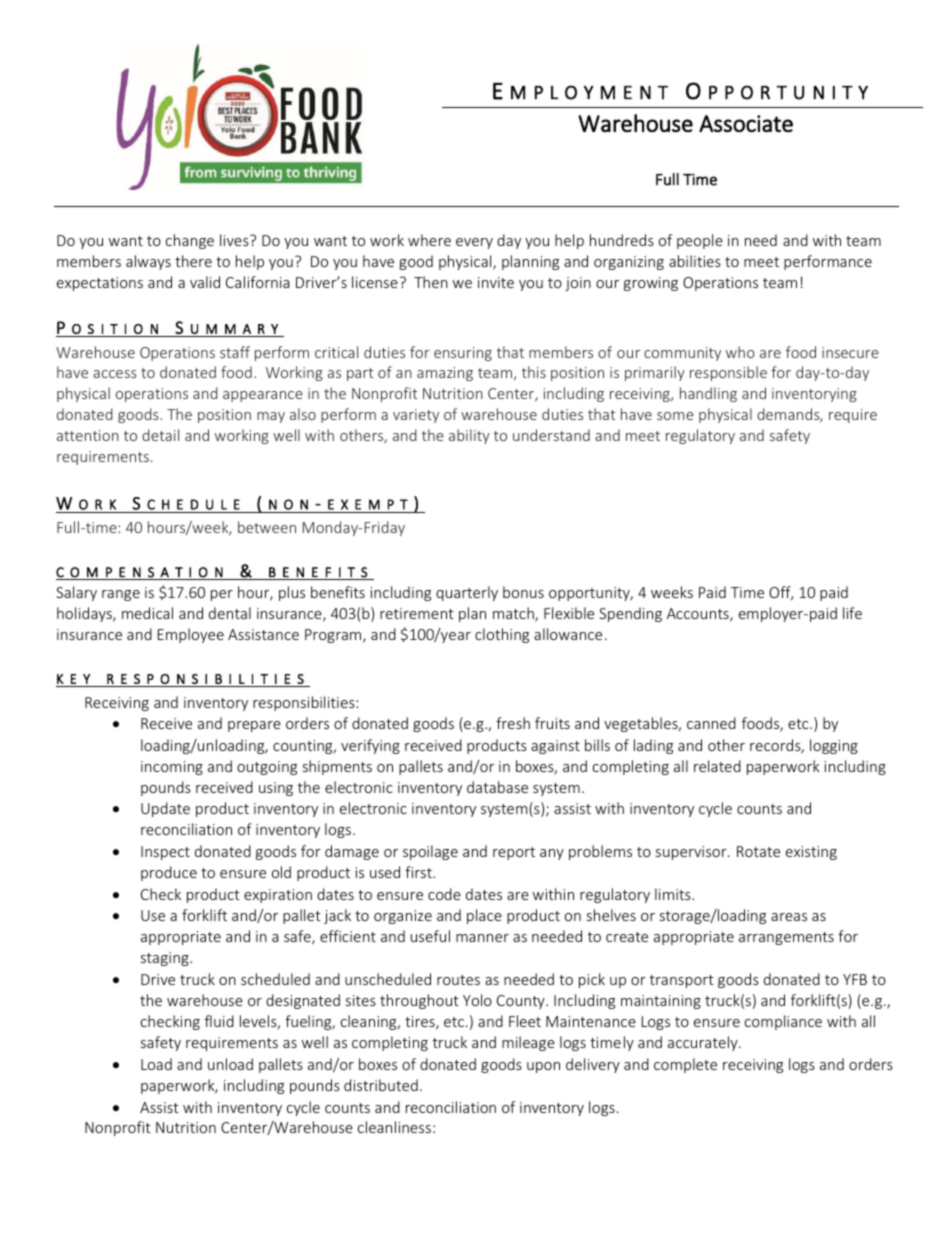  Describe the element at coordinates (429, 240) in the document. I see `where` at that location.
